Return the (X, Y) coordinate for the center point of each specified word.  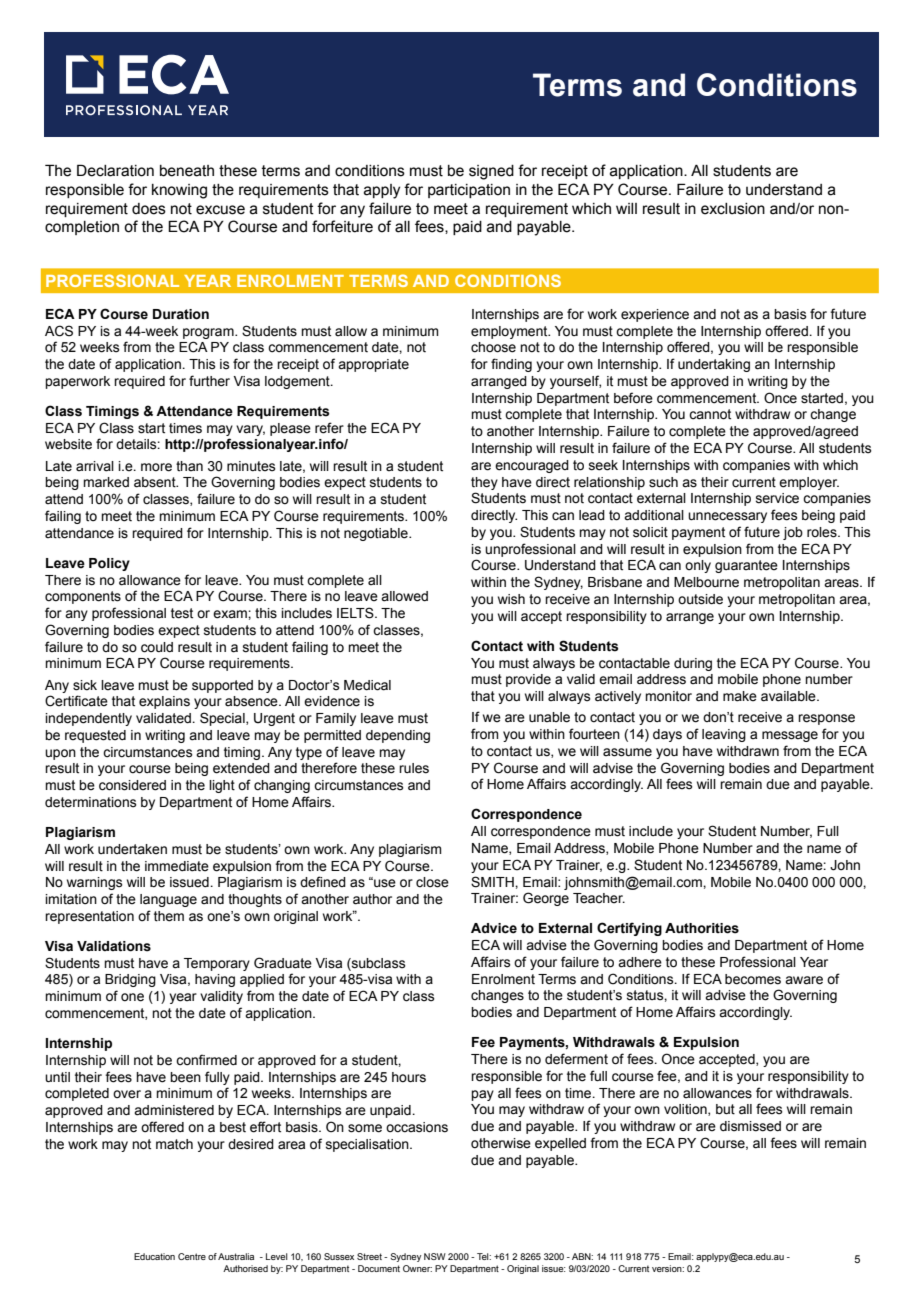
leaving (724, 735)
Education (154, 1256)
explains (164, 702)
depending (398, 736)
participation (469, 191)
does (149, 209)
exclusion (733, 209)
